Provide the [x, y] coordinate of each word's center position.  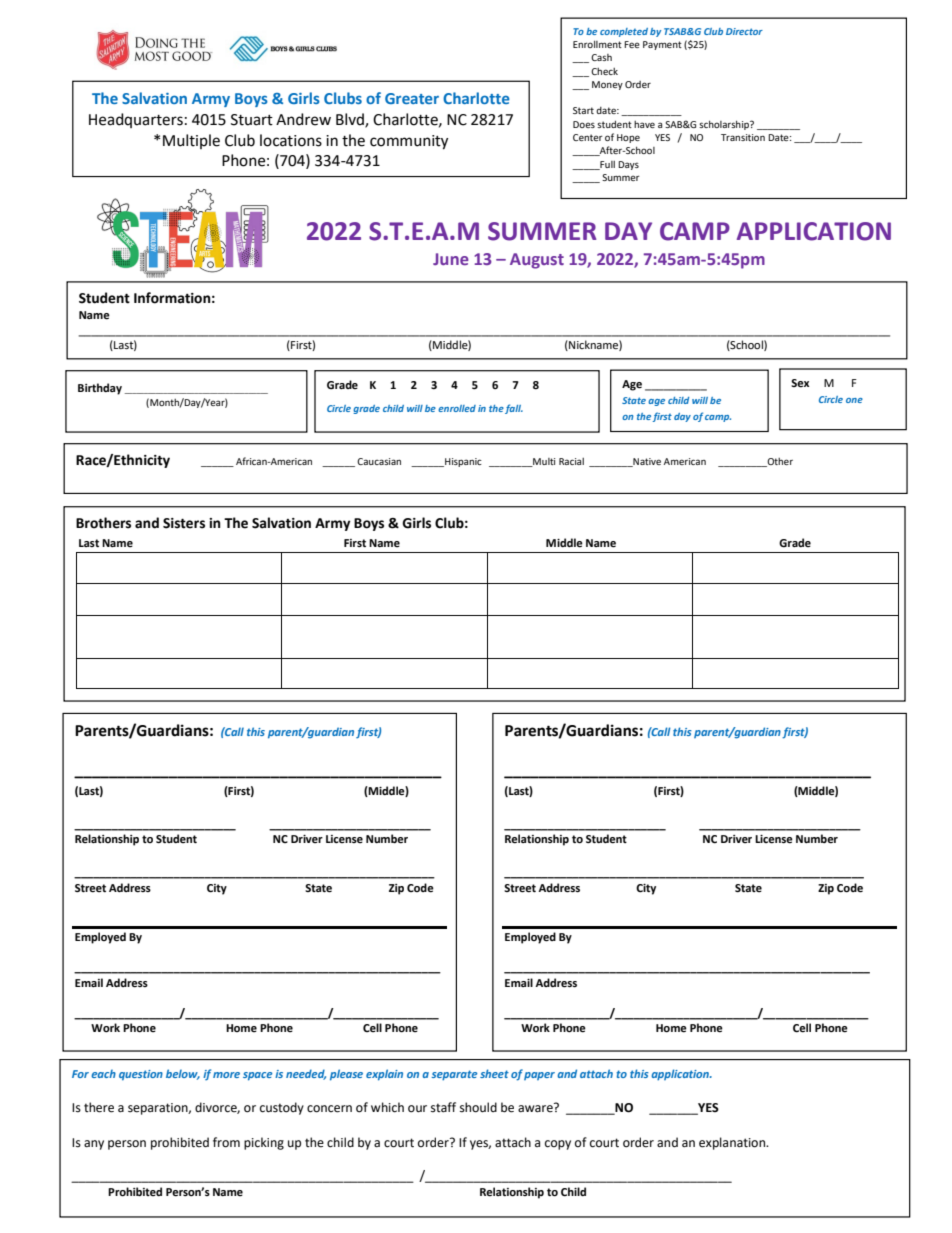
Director [744, 31]
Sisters [184, 523]
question [141, 1075]
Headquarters [136, 120]
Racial [571, 461]
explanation [733, 1143]
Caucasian [379, 461]
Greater [412, 98]
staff [443, 1107]
